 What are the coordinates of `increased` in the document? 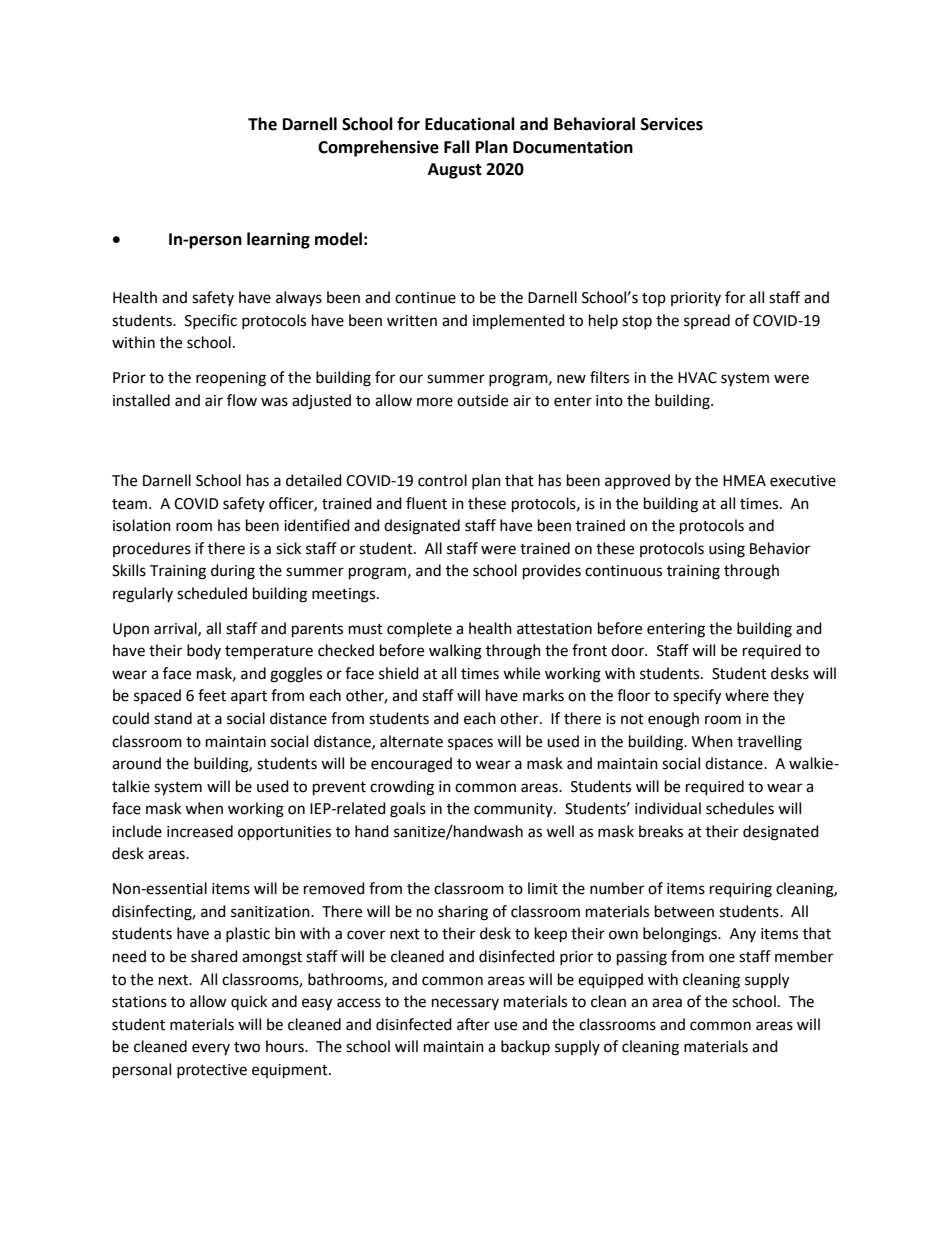 It's located at (200, 831).
